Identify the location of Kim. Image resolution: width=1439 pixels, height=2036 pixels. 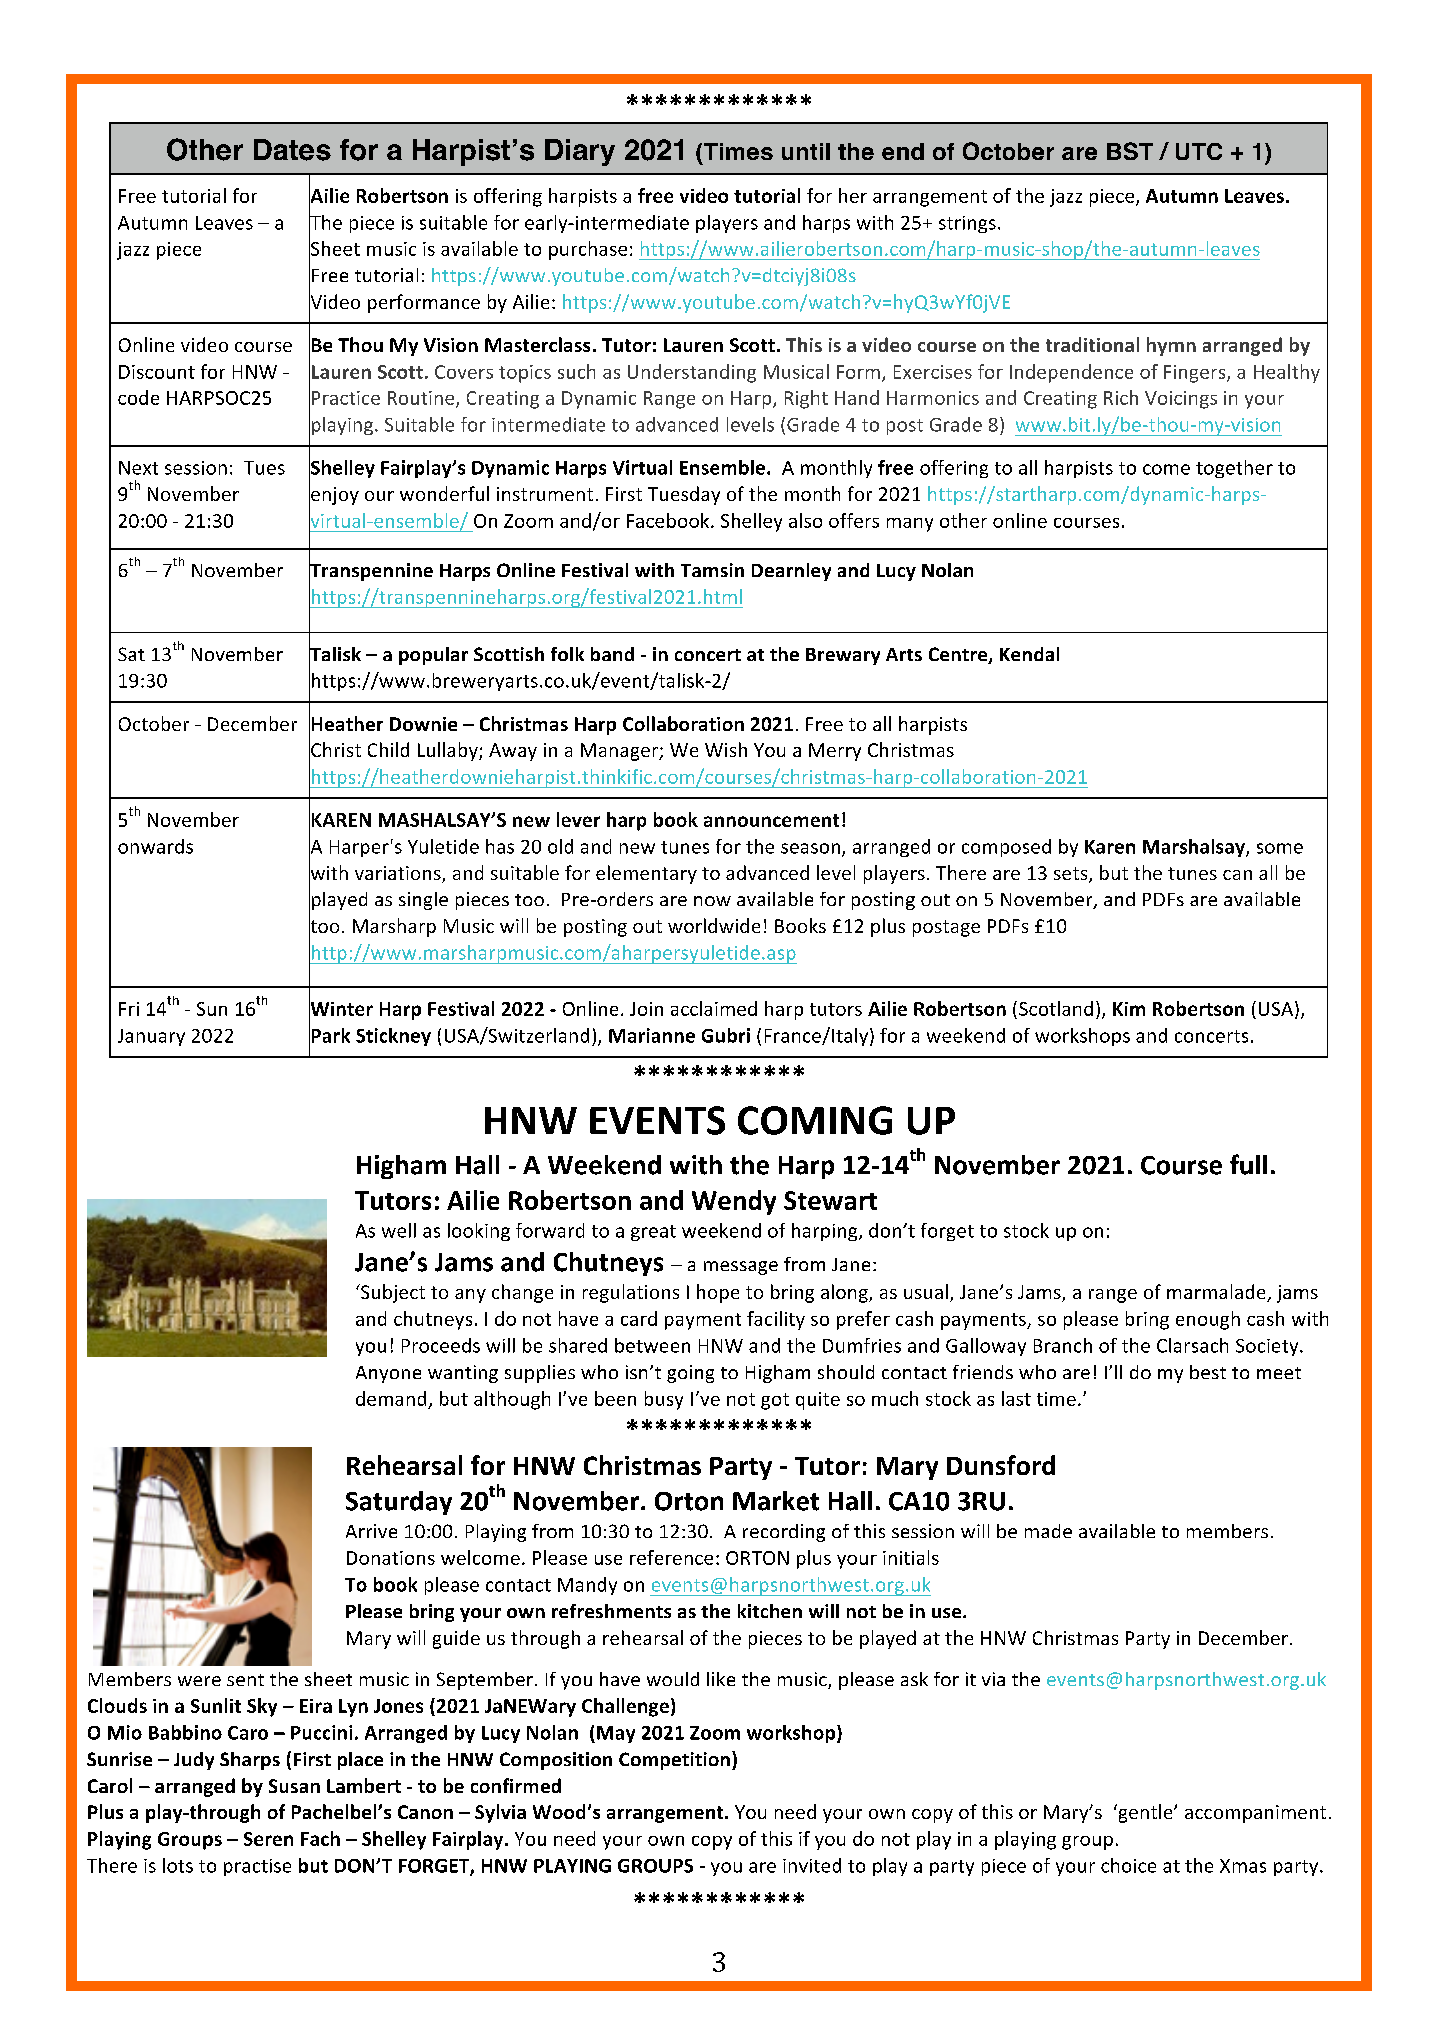
(1129, 1009).
